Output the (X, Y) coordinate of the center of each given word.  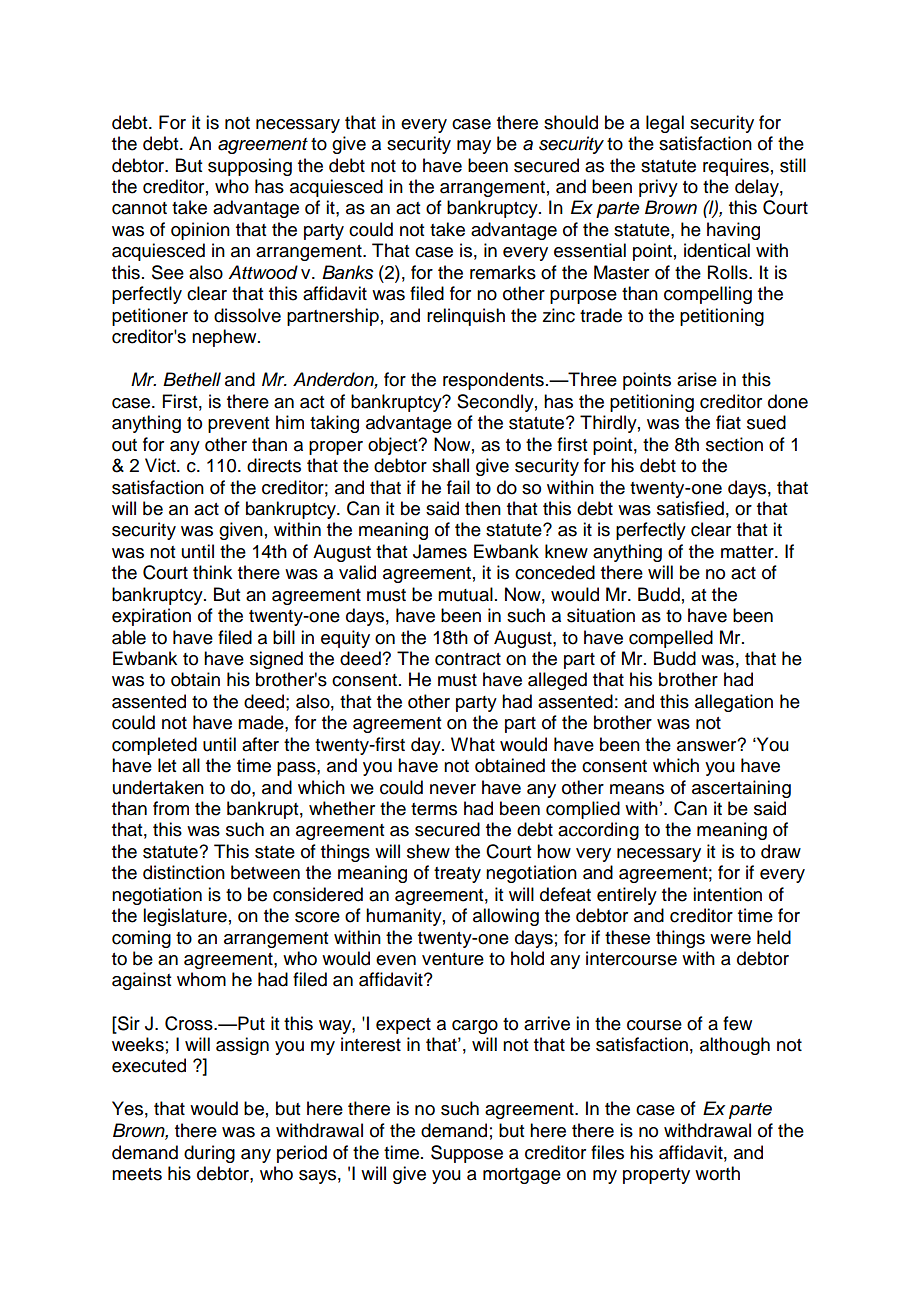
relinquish (466, 317)
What (473, 744)
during (209, 1154)
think (212, 572)
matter (748, 552)
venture (453, 959)
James (440, 551)
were (730, 939)
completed (154, 746)
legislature (185, 917)
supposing (250, 167)
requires (736, 167)
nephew (225, 338)
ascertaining (741, 789)
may (474, 147)
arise (697, 379)
